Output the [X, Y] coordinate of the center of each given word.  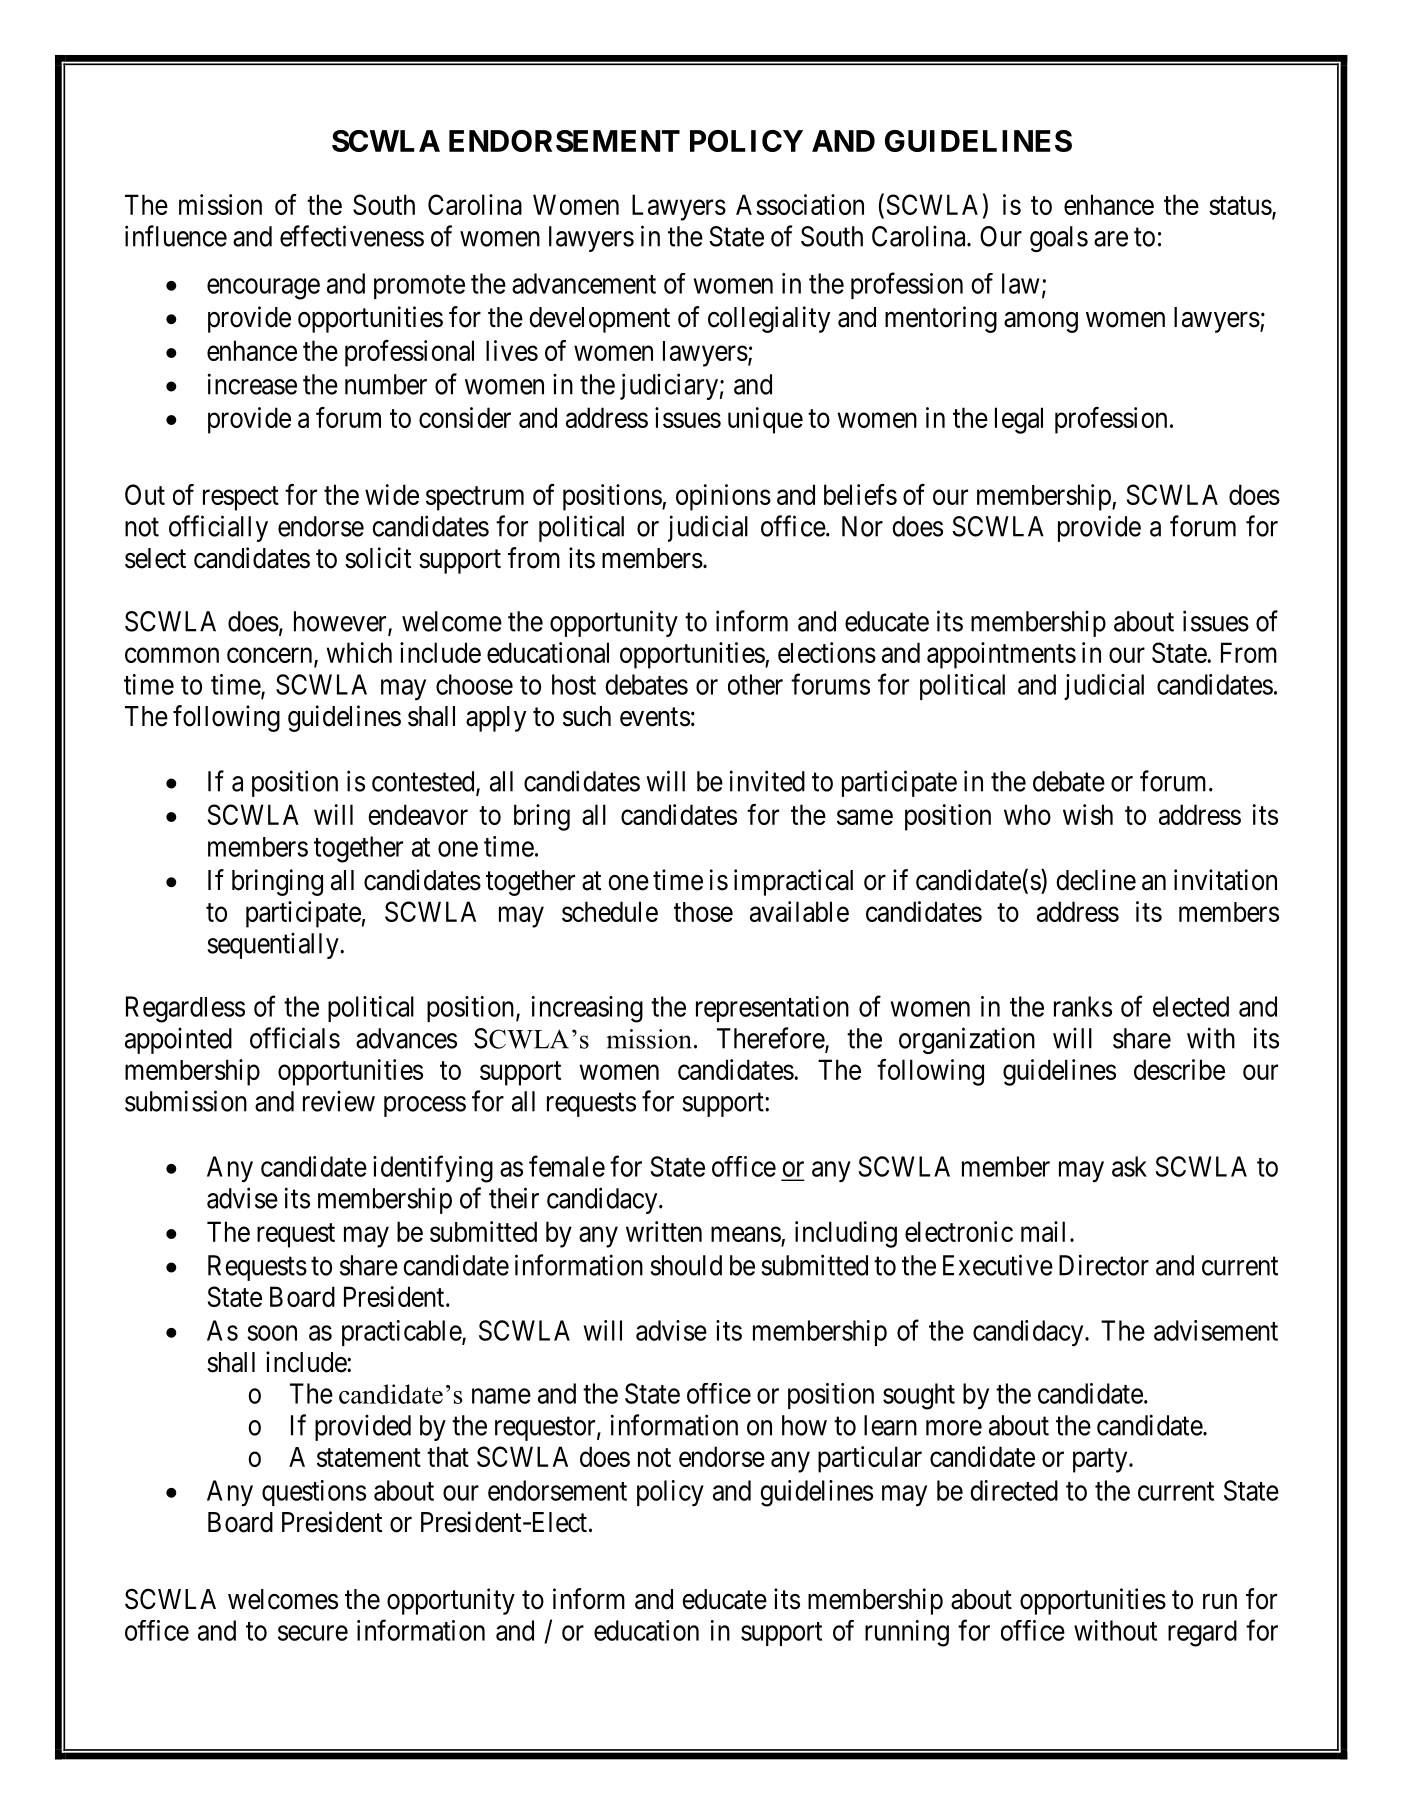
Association [800, 204]
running [907, 1633]
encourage [263, 289]
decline [1096, 880]
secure [313, 1633]
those [703, 912]
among [1041, 322]
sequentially [274, 945]
